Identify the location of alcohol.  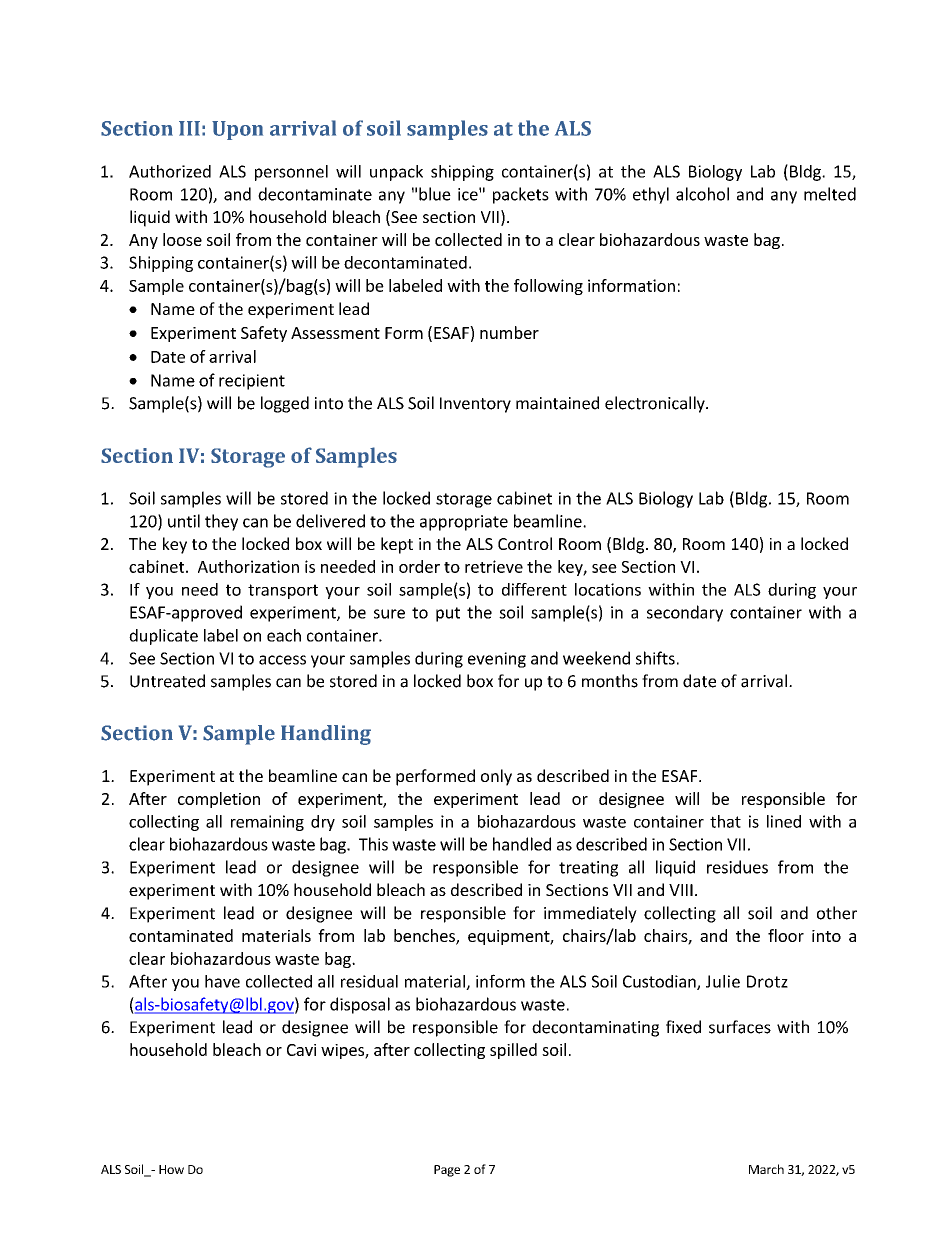
(702, 194).
